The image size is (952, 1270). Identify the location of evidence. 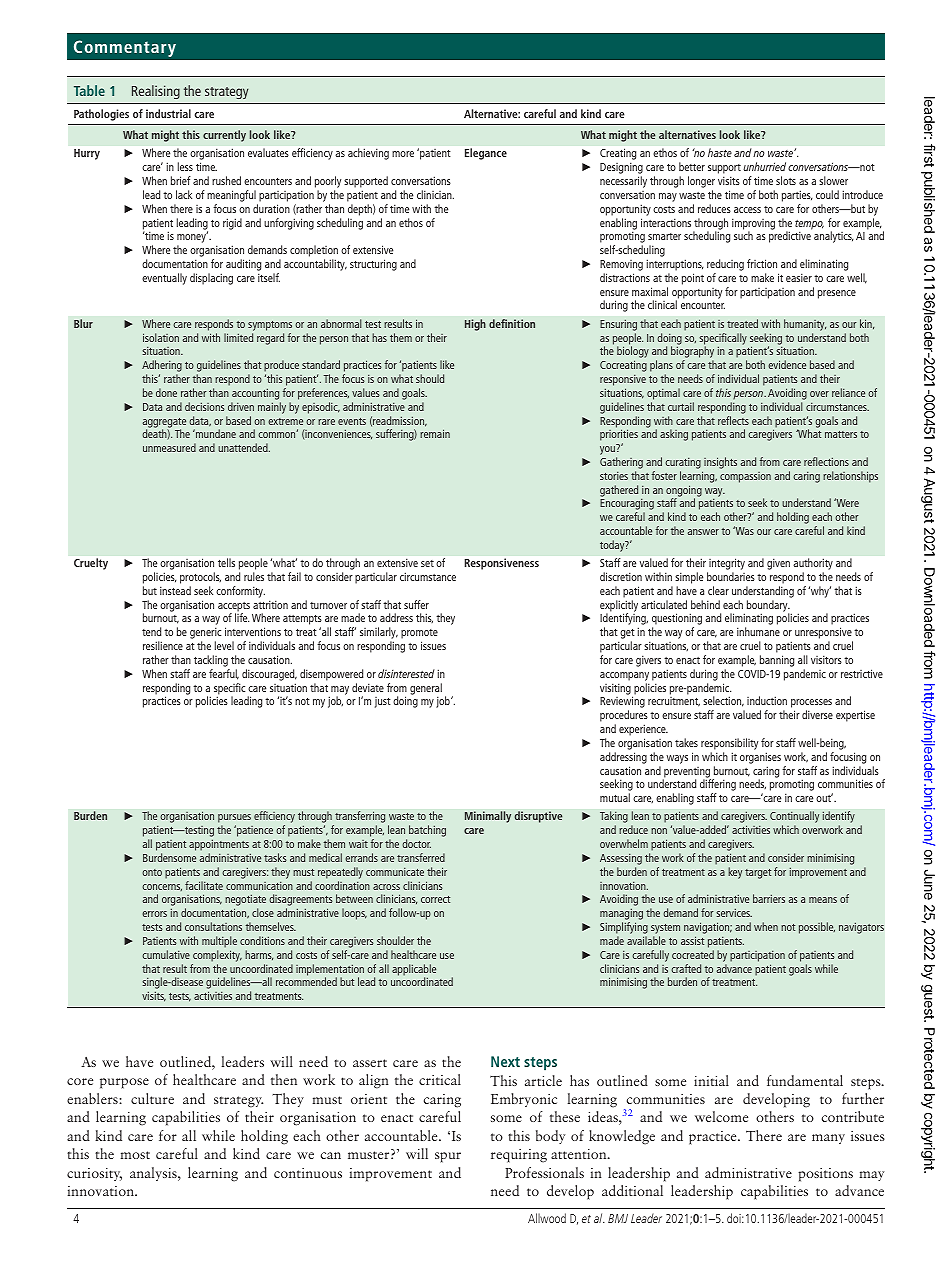
(787, 364).
